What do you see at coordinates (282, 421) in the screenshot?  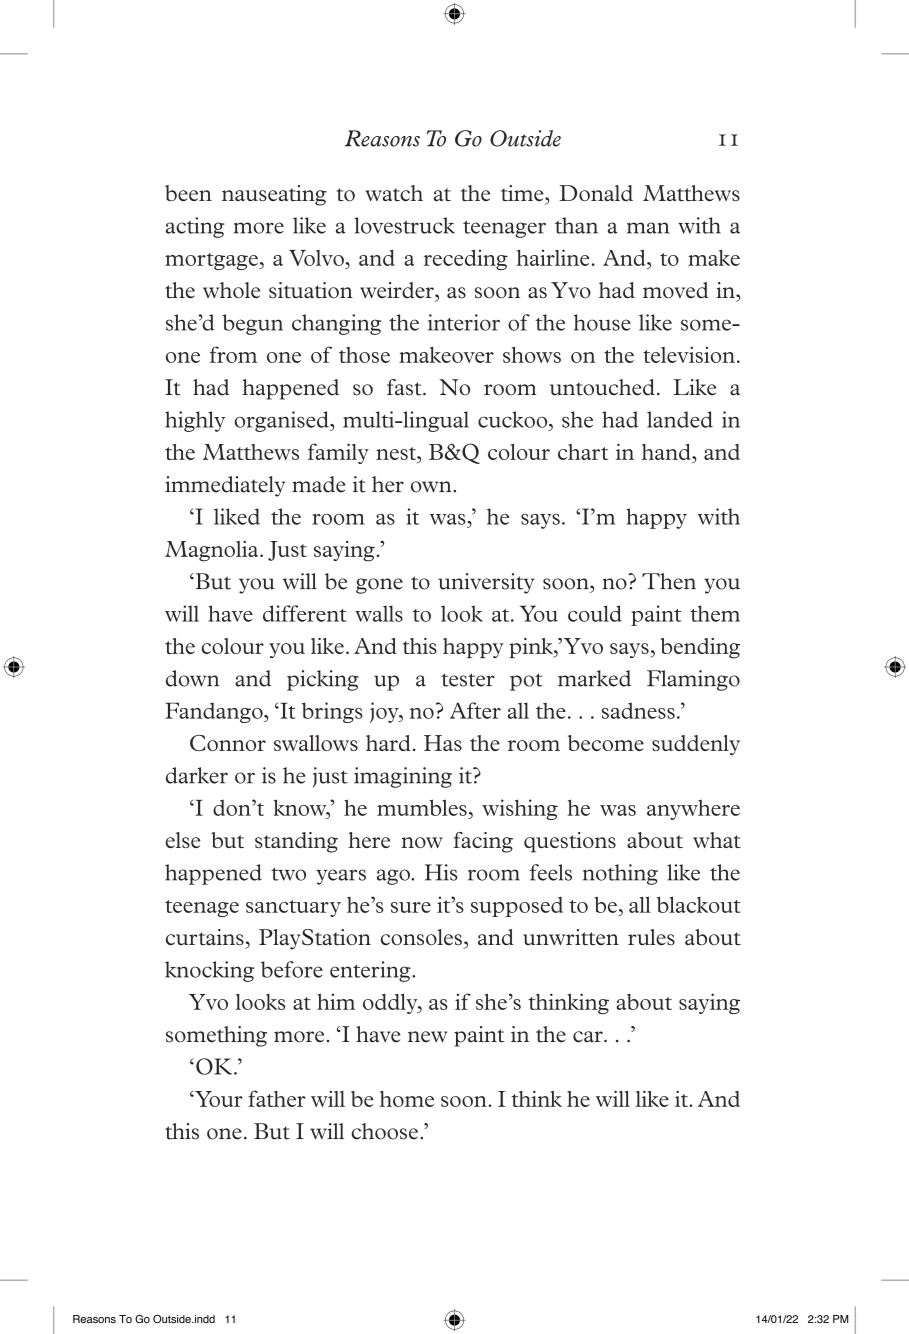 I see `organised` at bounding box center [282, 421].
